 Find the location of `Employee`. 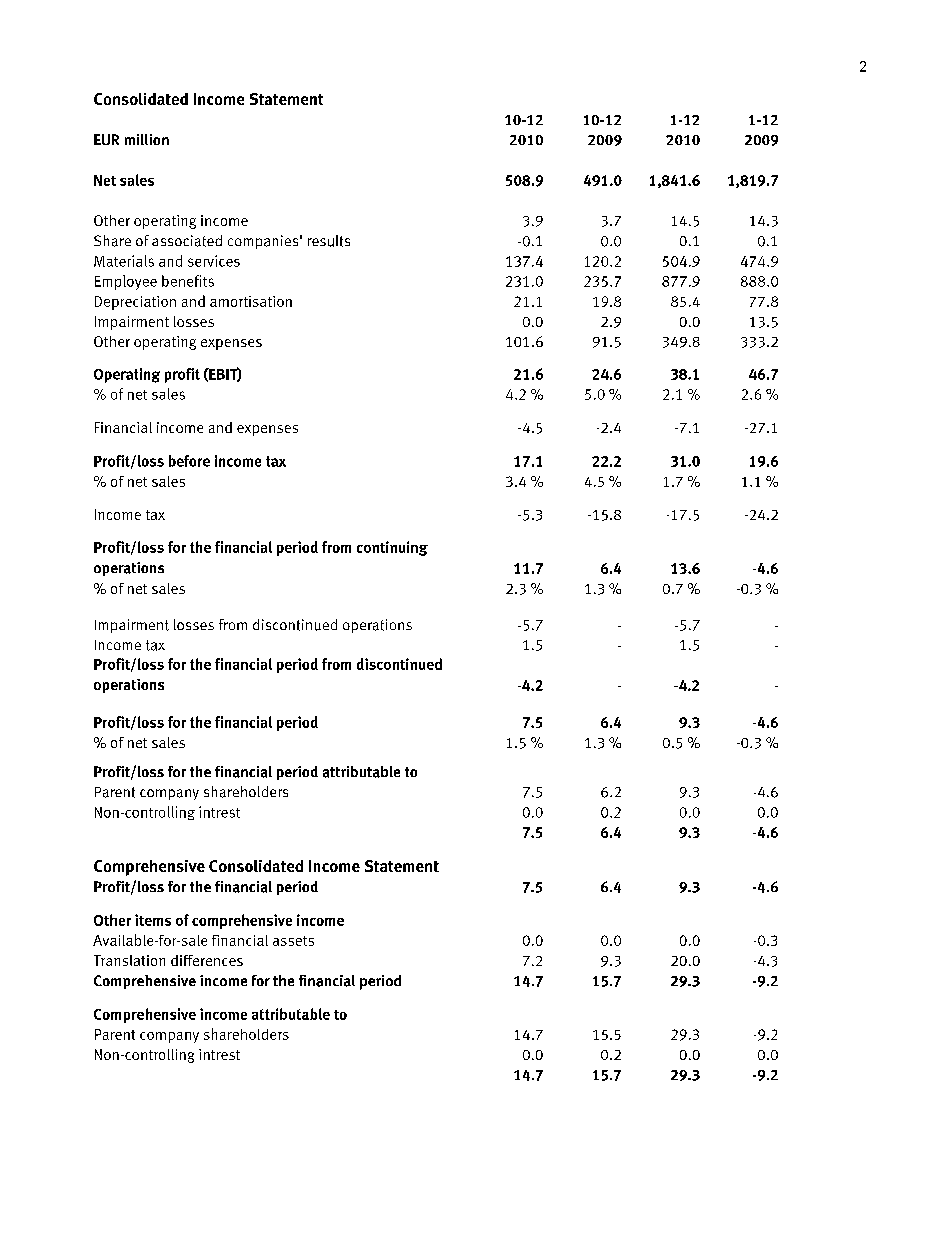

Employee is located at coordinates (126, 282).
